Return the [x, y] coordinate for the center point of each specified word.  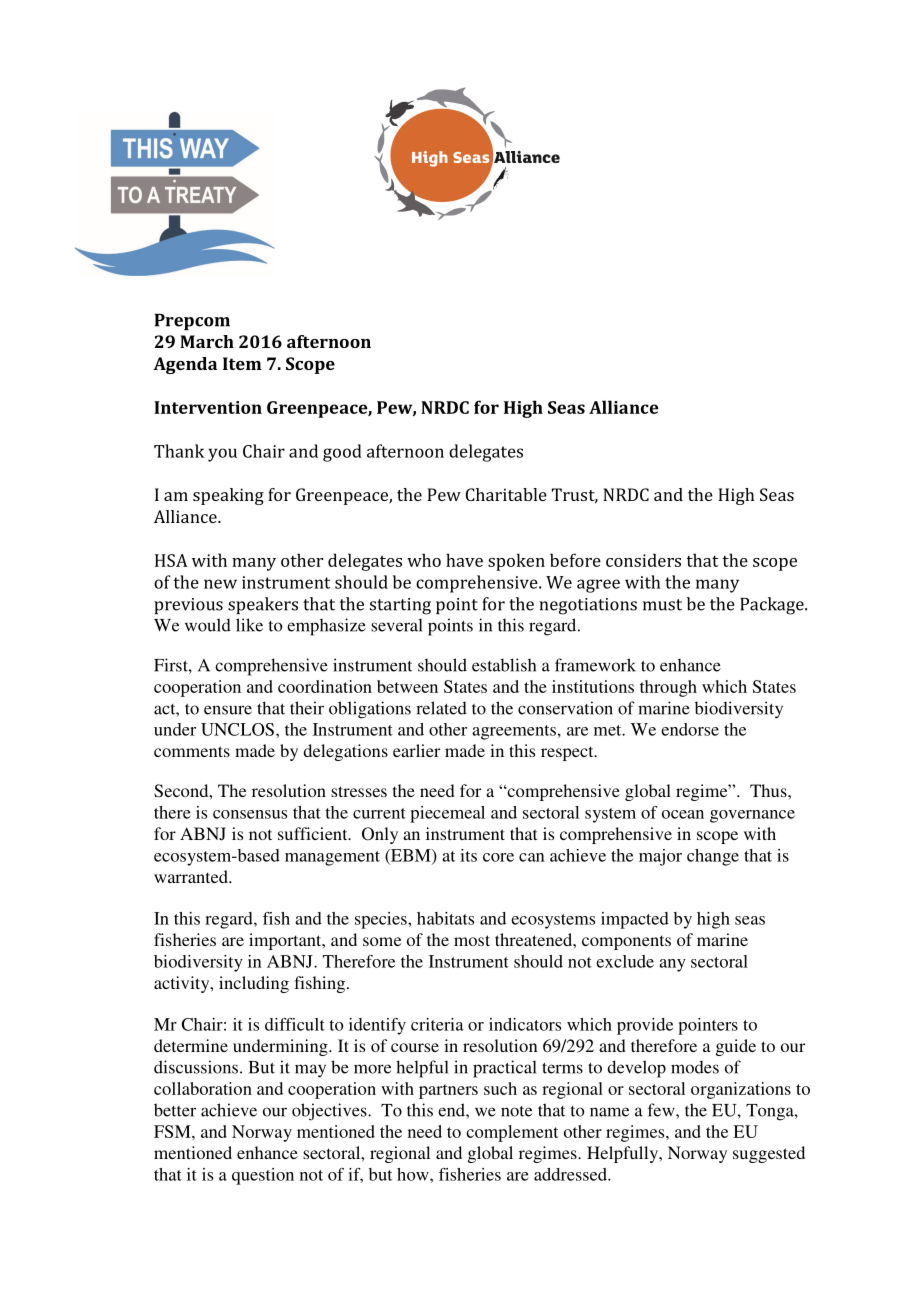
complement [512, 1133]
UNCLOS [237, 729]
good [342, 453]
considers [643, 560]
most [472, 940]
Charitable [506, 494]
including [254, 984]
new [220, 584]
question [263, 1176]
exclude [625, 961]
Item [242, 363]
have [464, 560]
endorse [690, 729]
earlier [416, 750]
